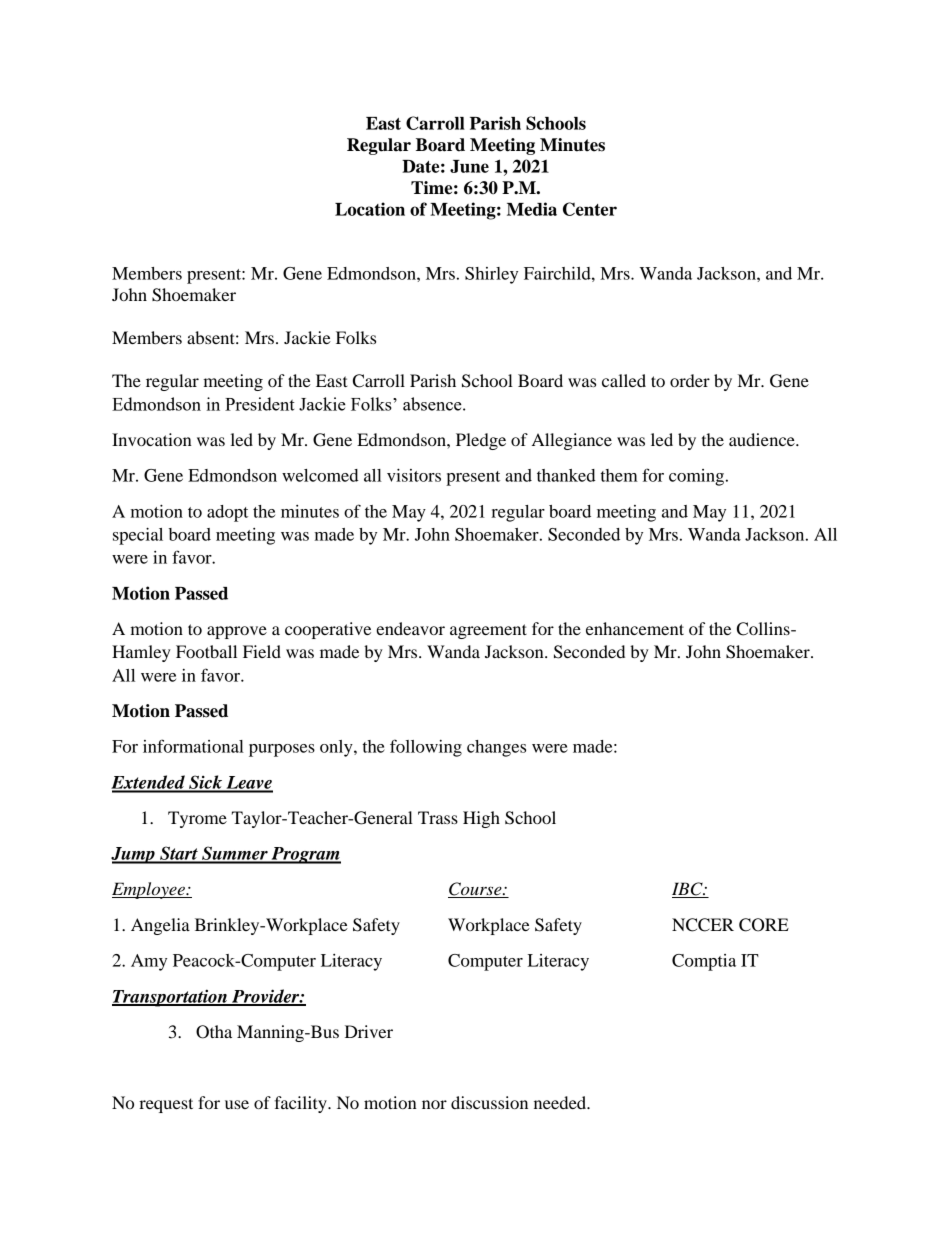  I want to click on endeavor, so click(410, 628).
